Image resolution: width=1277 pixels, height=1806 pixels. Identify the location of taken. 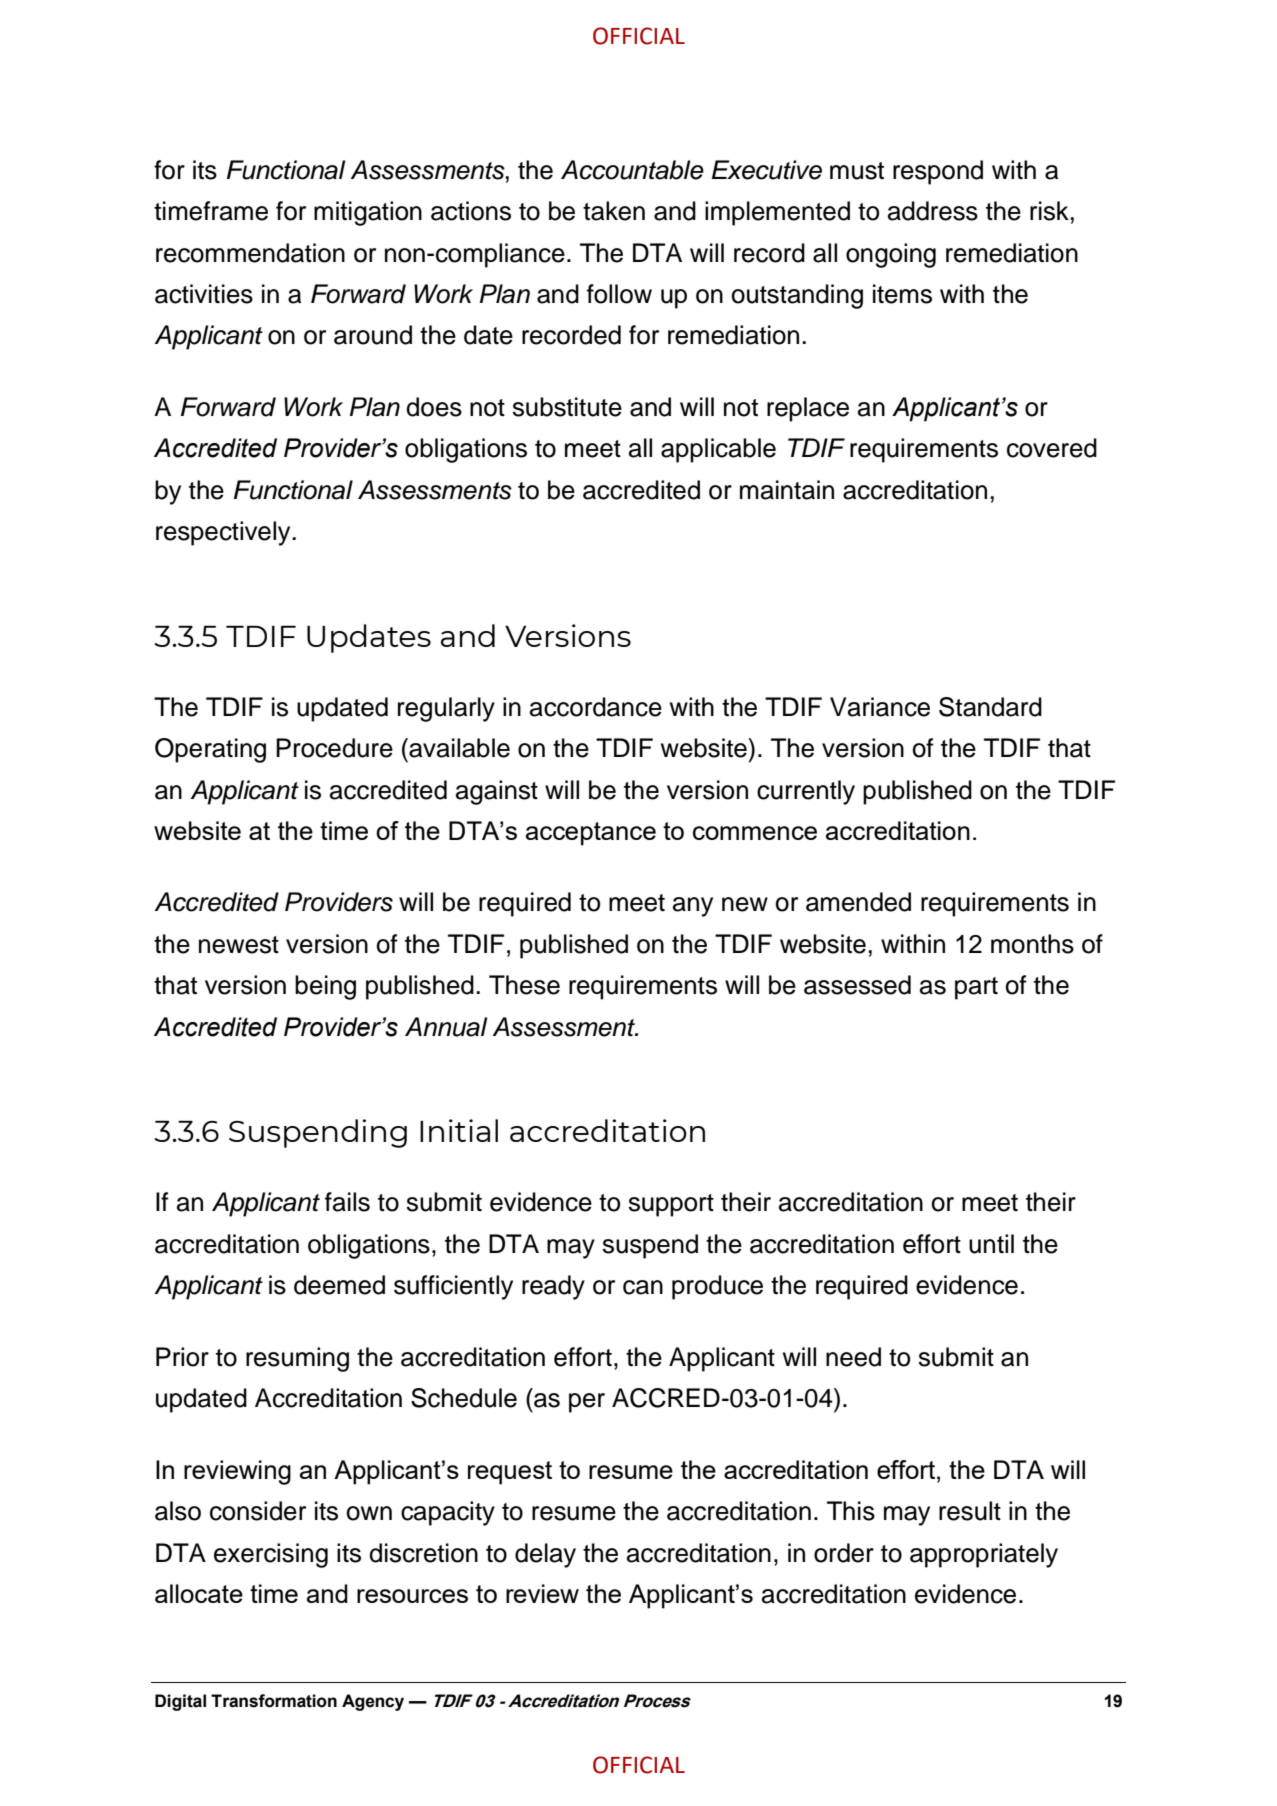
(614, 211).
